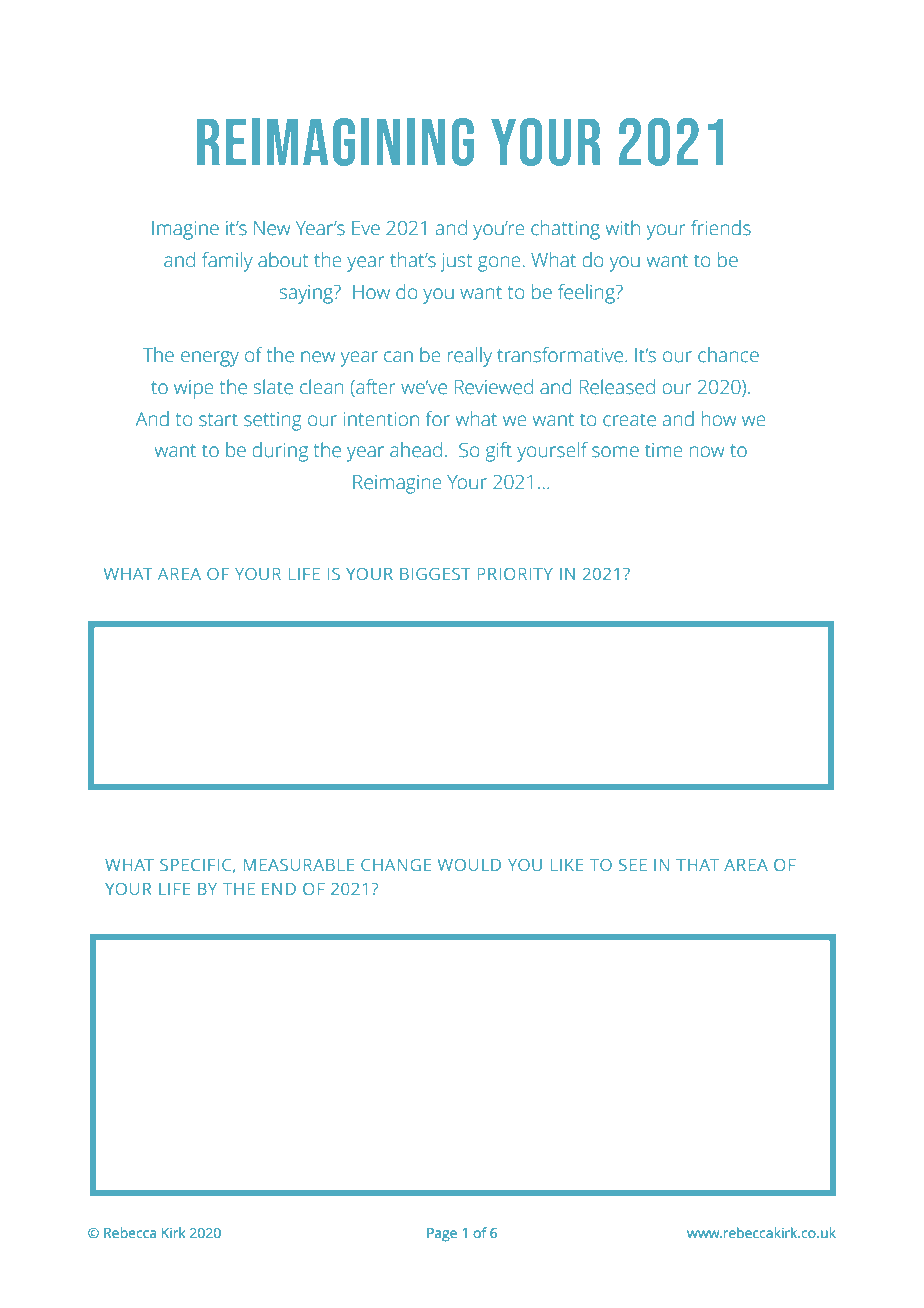  Describe the element at coordinates (470, 357) in the screenshot. I see `really` at that location.
